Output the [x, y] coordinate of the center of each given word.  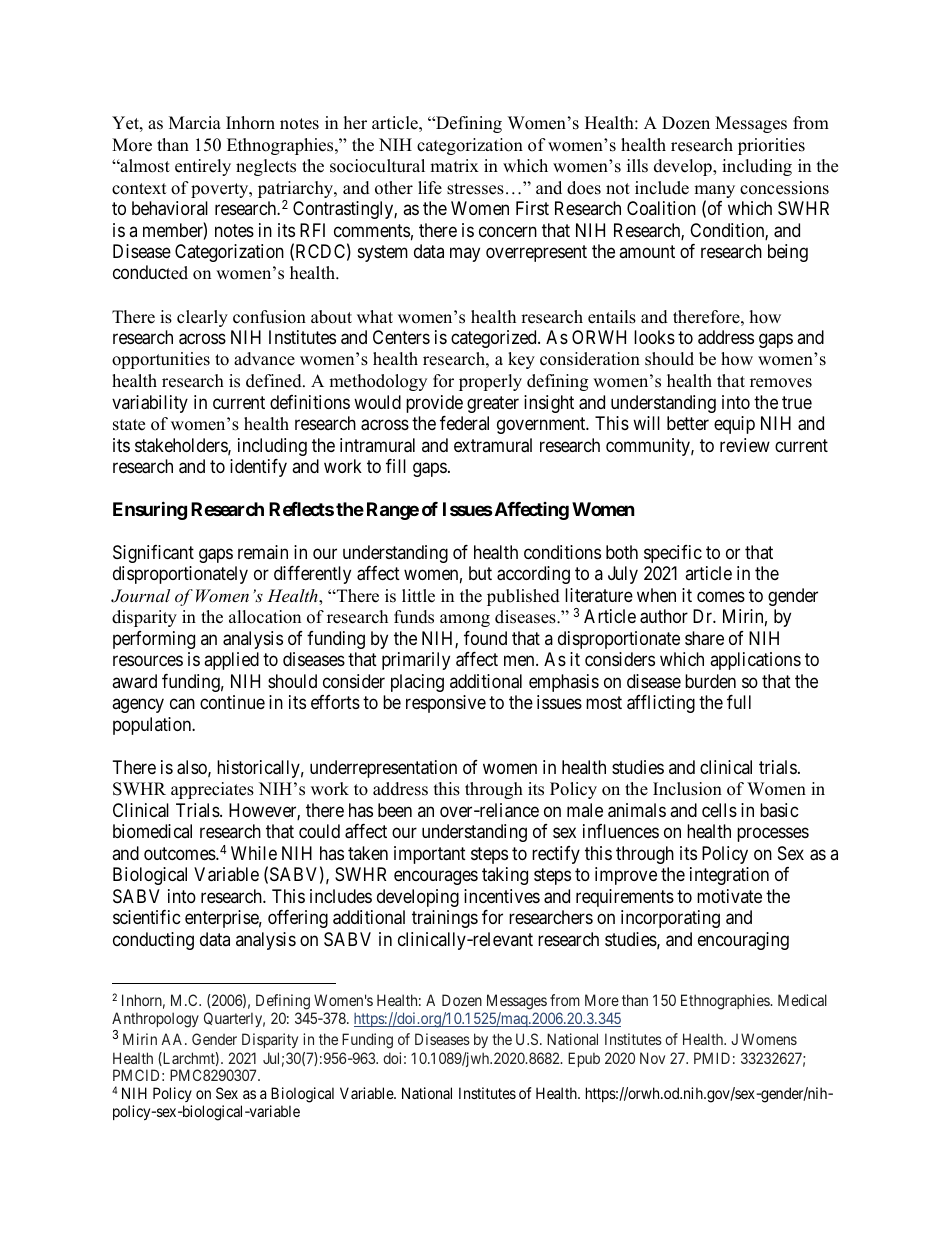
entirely [203, 167]
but [480, 573]
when [656, 595]
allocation [265, 617]
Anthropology [155, 1021]
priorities [771, 146]
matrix [454, 165]
